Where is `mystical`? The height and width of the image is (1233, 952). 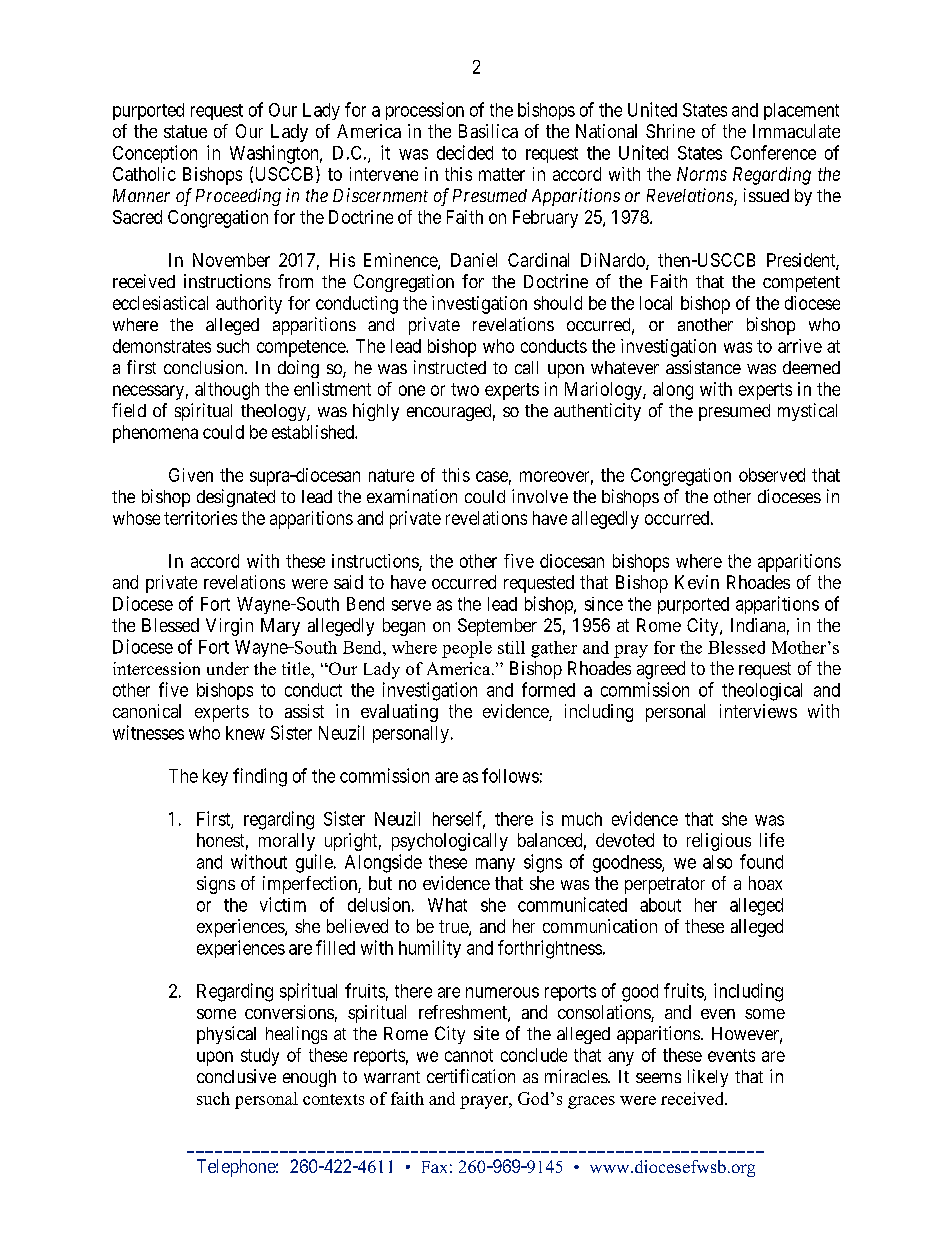 mystical is located at coordinates (807, 412).
